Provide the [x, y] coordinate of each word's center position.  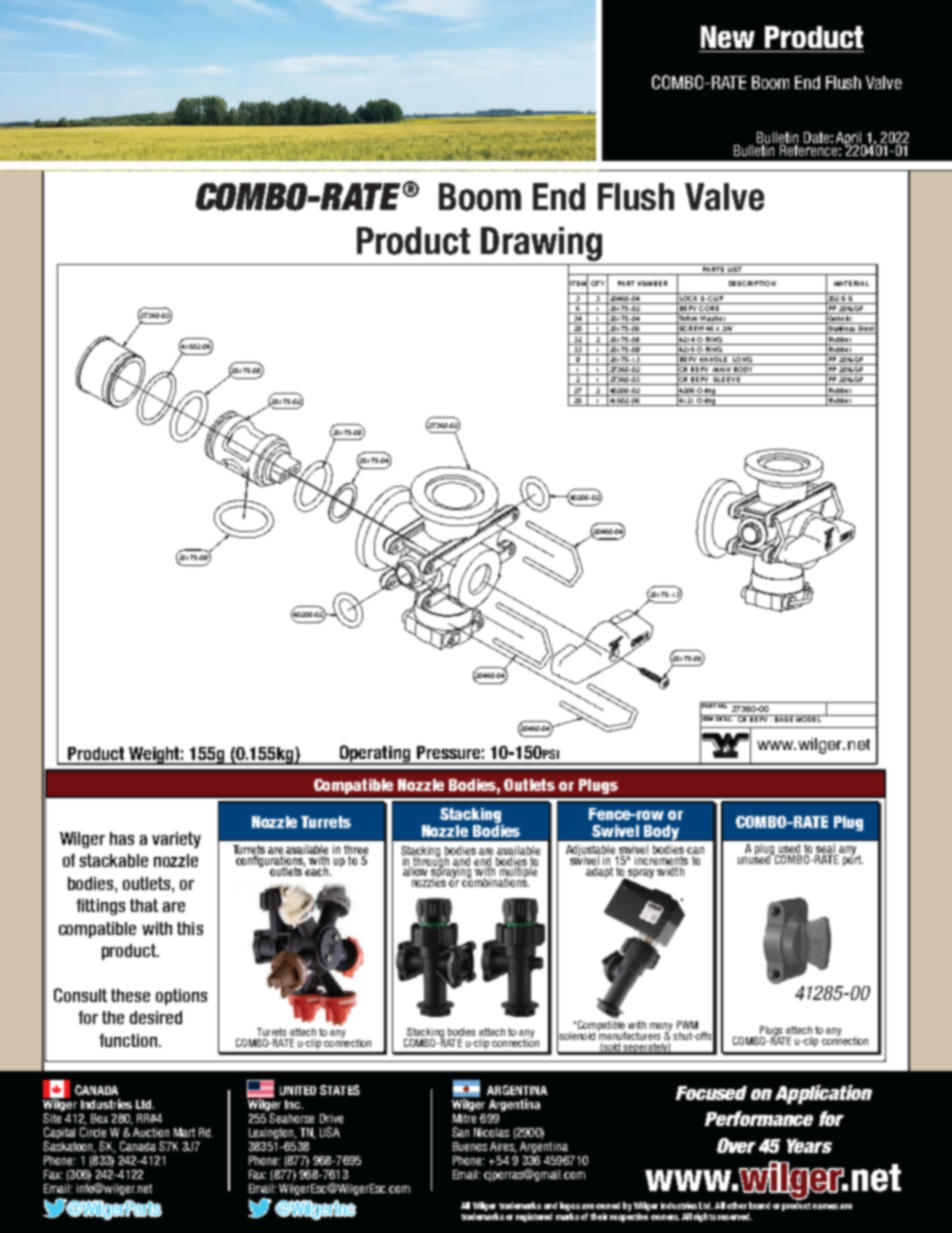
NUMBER [652, 283]
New [728, 37]
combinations [495, 881]
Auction [151, 1132]
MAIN [722, 371]
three [356, 851]
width [670, 871]
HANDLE [714, 358]
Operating [375, 754]
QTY [597, 283]
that [144, 905]
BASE [784, 718]
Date [816, 137]
